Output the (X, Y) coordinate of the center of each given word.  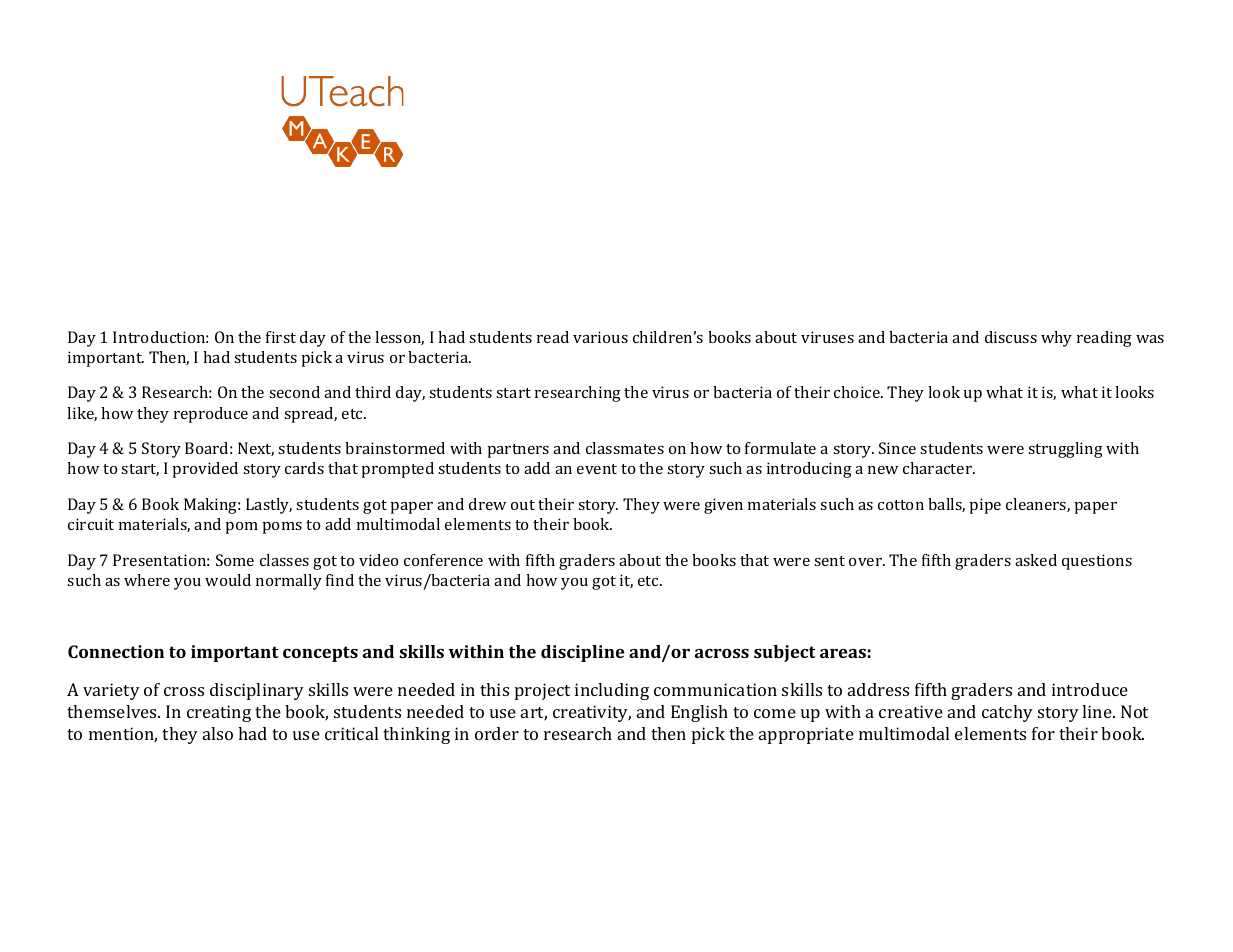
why (1056, 339)
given (723, 506)
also (218, 733)
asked (1036, 560)
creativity (592, 713)
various (600, 337)
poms (282, 528)
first (281, 337)
